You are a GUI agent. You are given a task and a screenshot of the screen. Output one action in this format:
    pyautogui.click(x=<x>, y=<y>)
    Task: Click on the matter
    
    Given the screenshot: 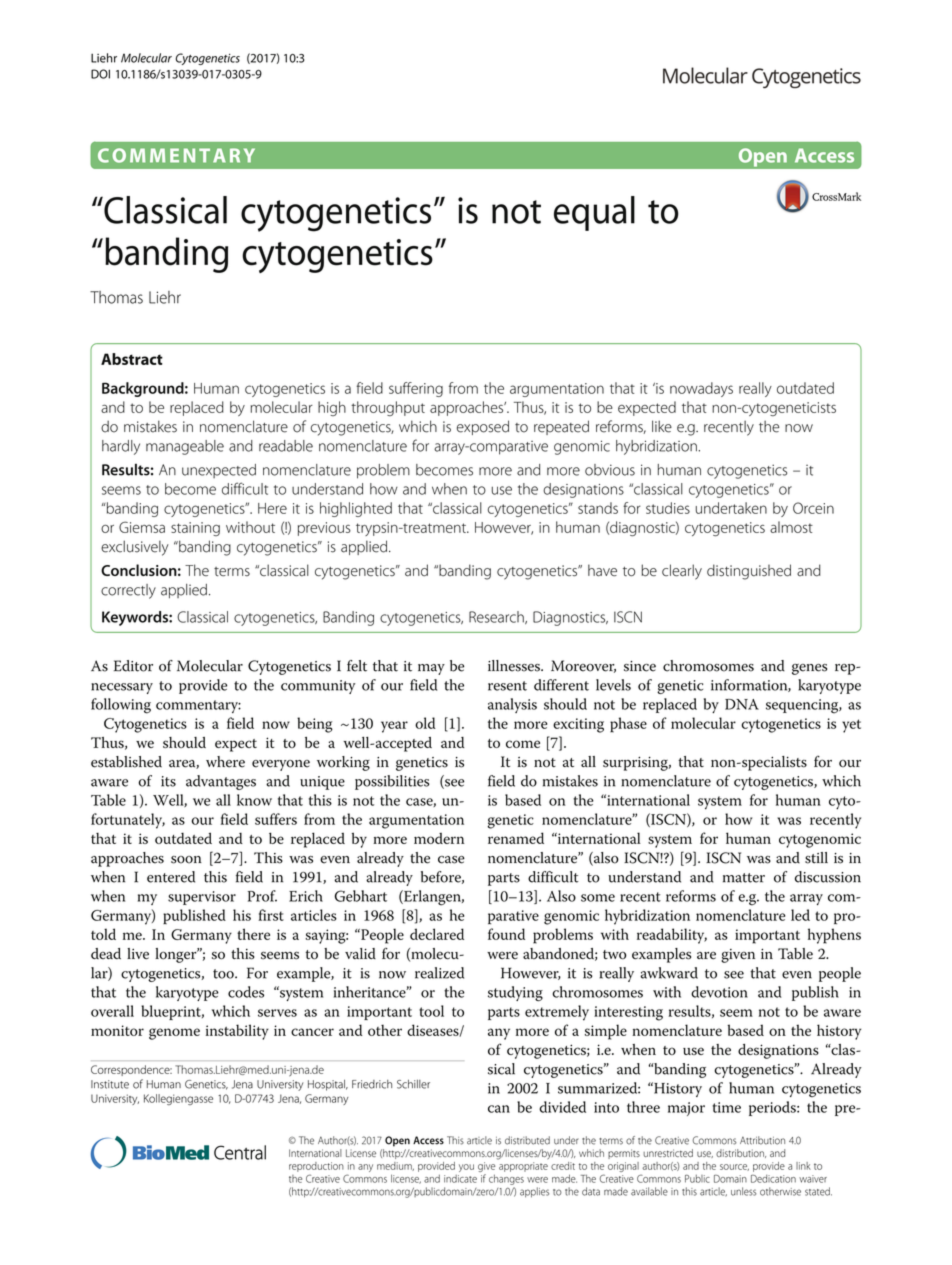 What is the action you would take?
    pyautogui.click(x=744, y=878)
